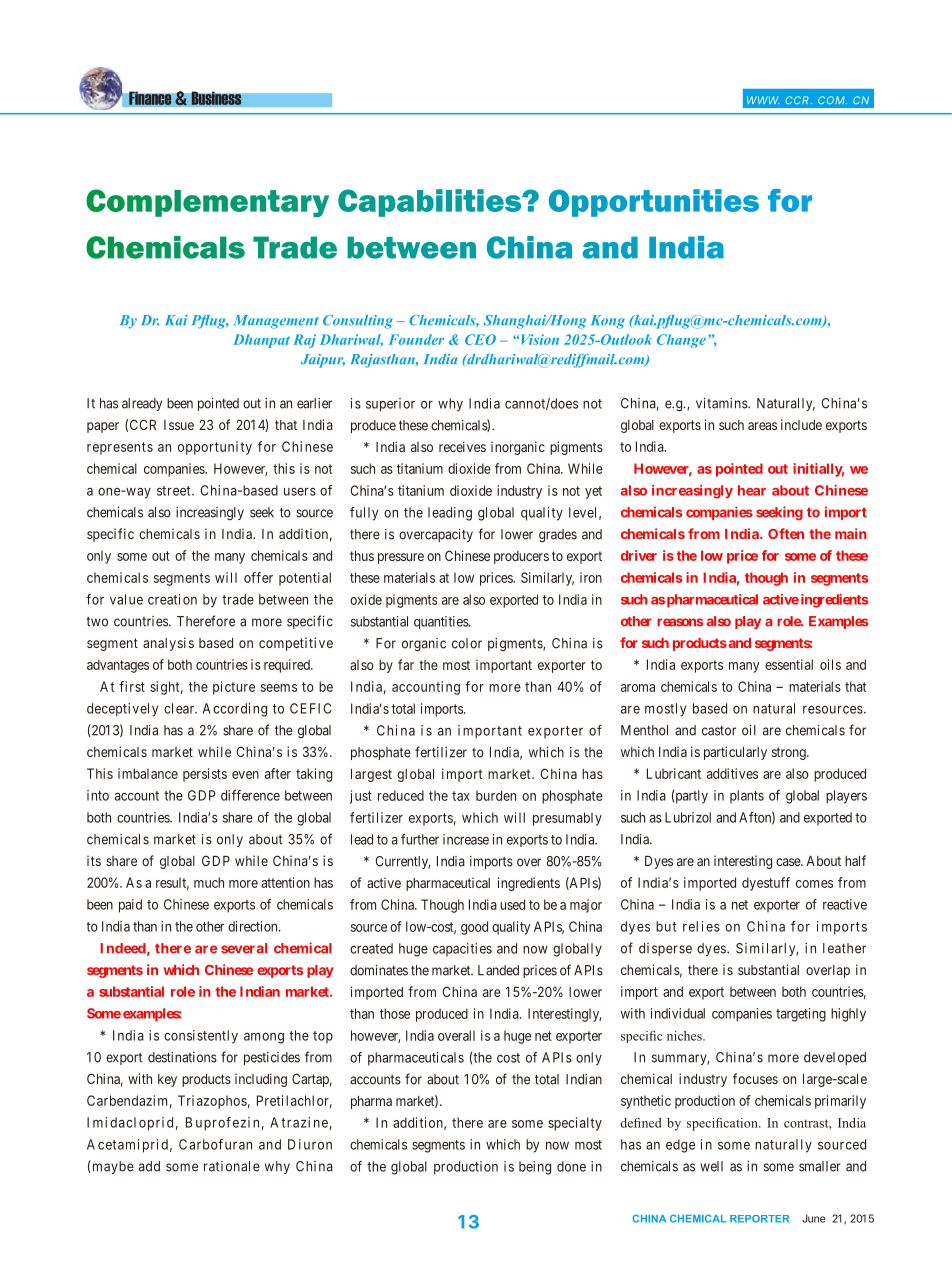 This page has height=1284, width=952. I want to click on rationale, so click(232, 1166).
